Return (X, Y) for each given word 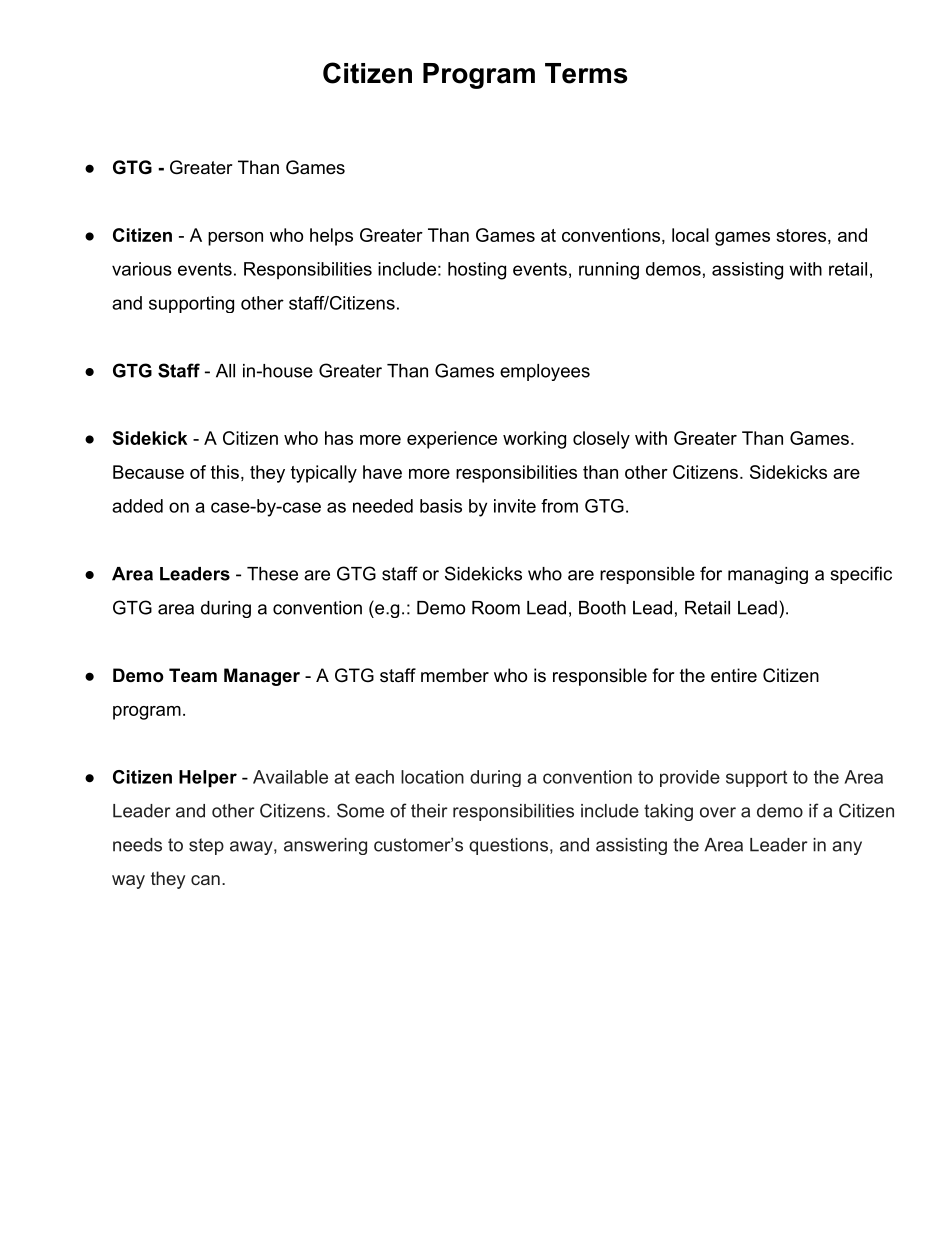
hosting (477, 271)
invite (515, 506)
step (206, 846)
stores (801, 235)
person (235, 239)
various (142, 269)
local (690, 235)
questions (508, 846)
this (225, 472)
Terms (586, 73)
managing (768, 575)
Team (193, 675)
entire (734, 675)
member (455, 675)
